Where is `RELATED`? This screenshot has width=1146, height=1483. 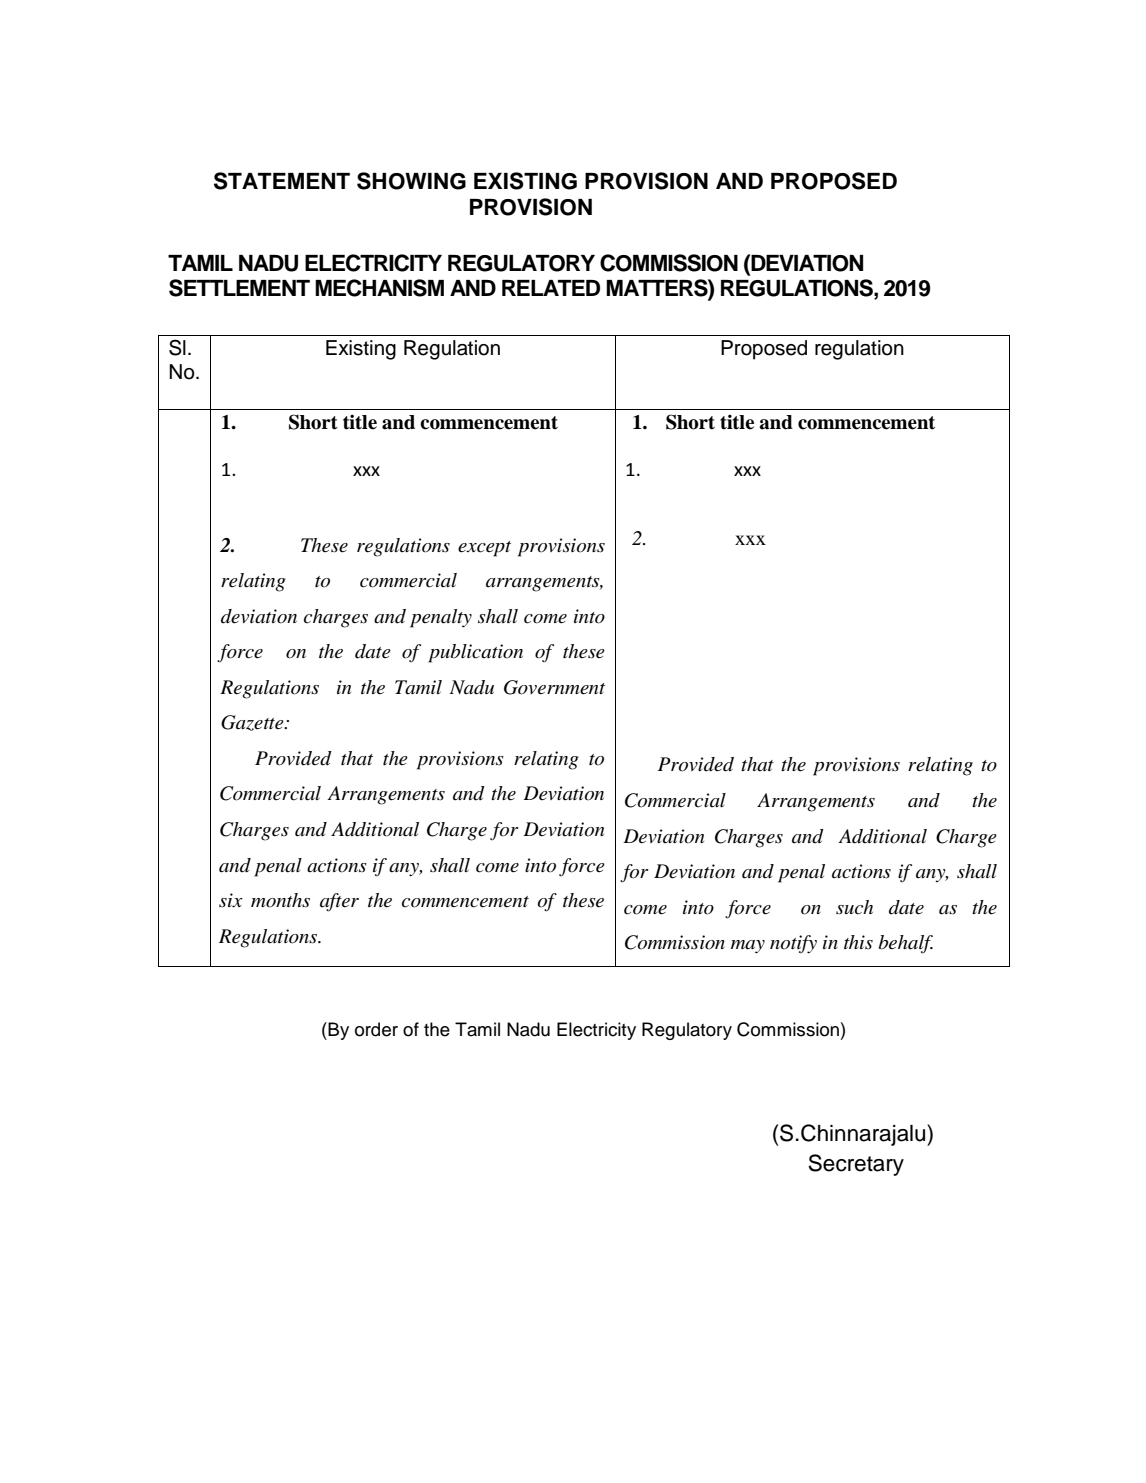 RELATED is located at coordinates (551, 288).
